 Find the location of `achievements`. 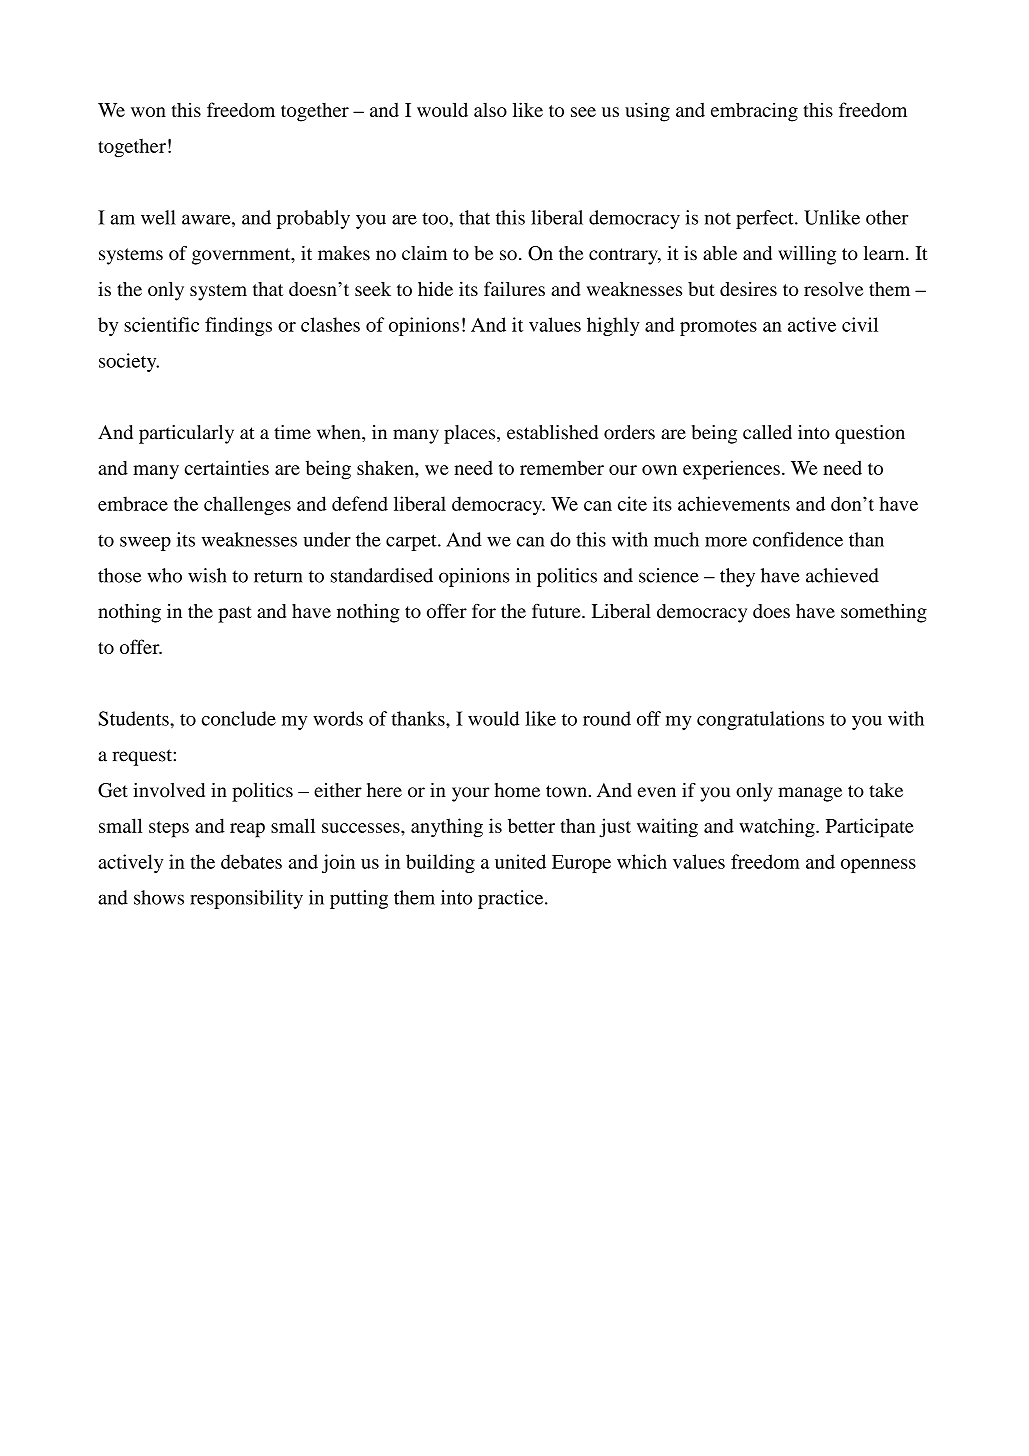

achievements is located at coordinates (734, 503).
